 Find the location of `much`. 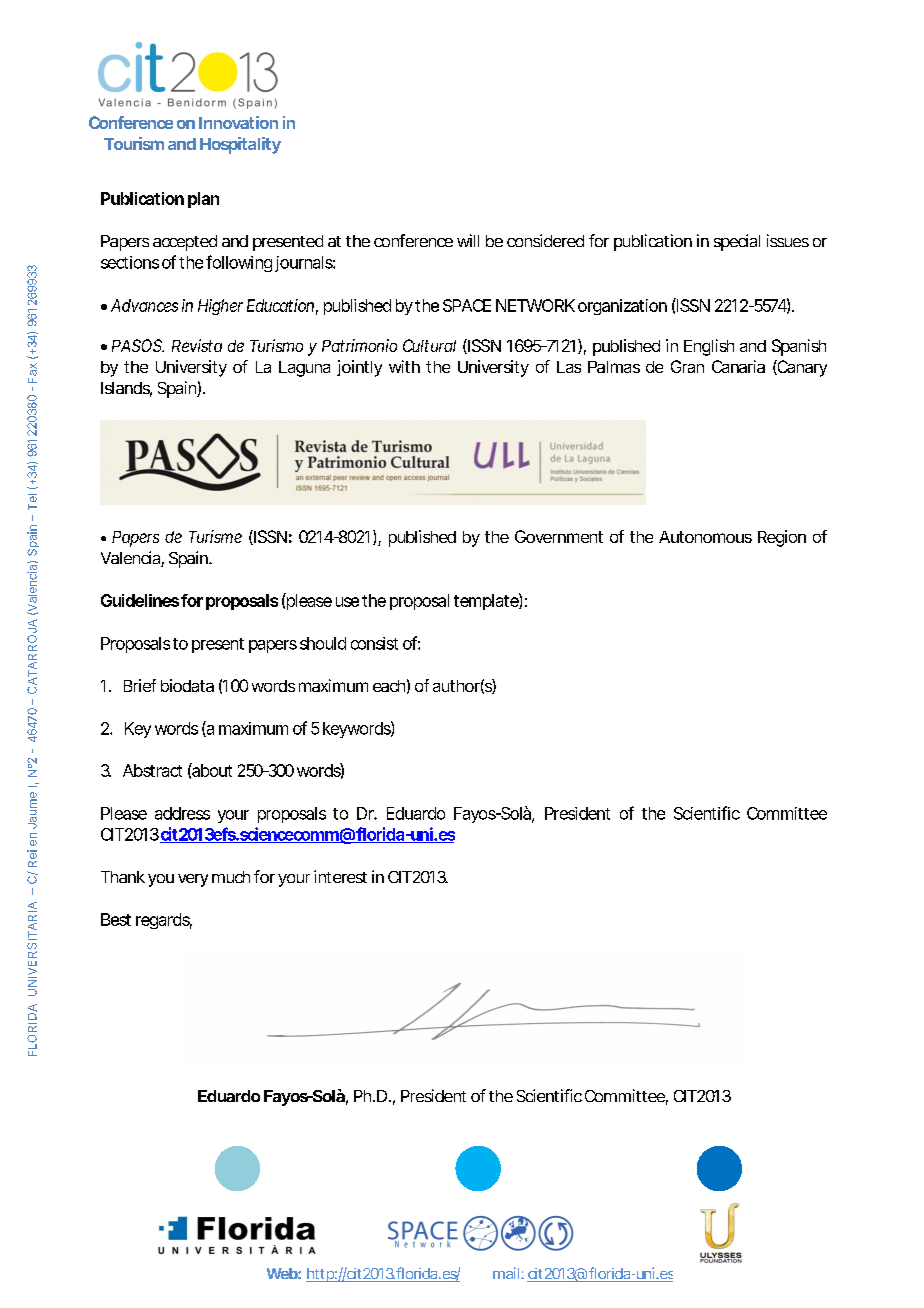

much is located at coordinates (231, 877).
